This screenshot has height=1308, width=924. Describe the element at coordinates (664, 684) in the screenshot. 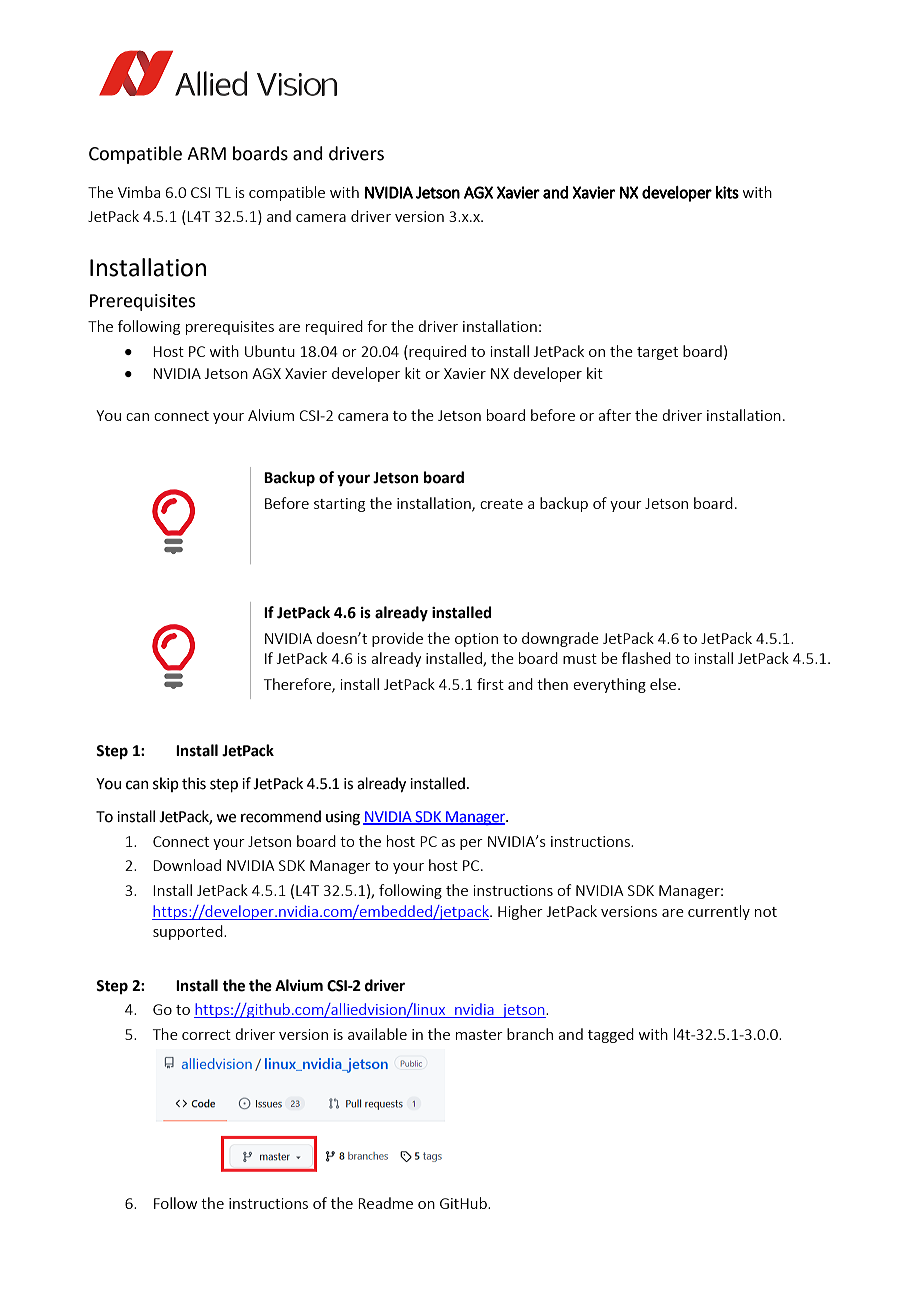

I see `else` at that location.
